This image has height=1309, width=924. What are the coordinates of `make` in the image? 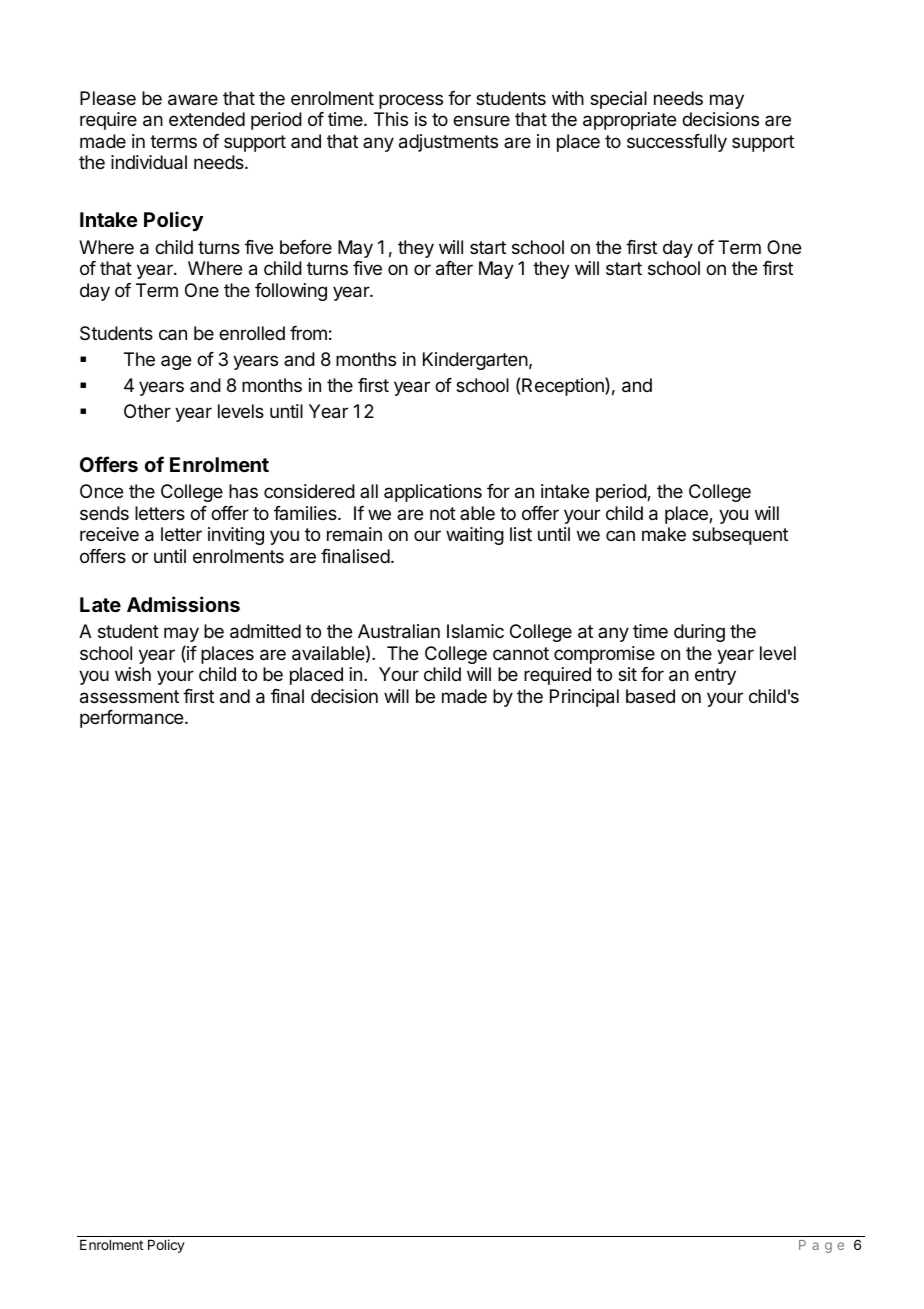 It's located at (664, 534).
